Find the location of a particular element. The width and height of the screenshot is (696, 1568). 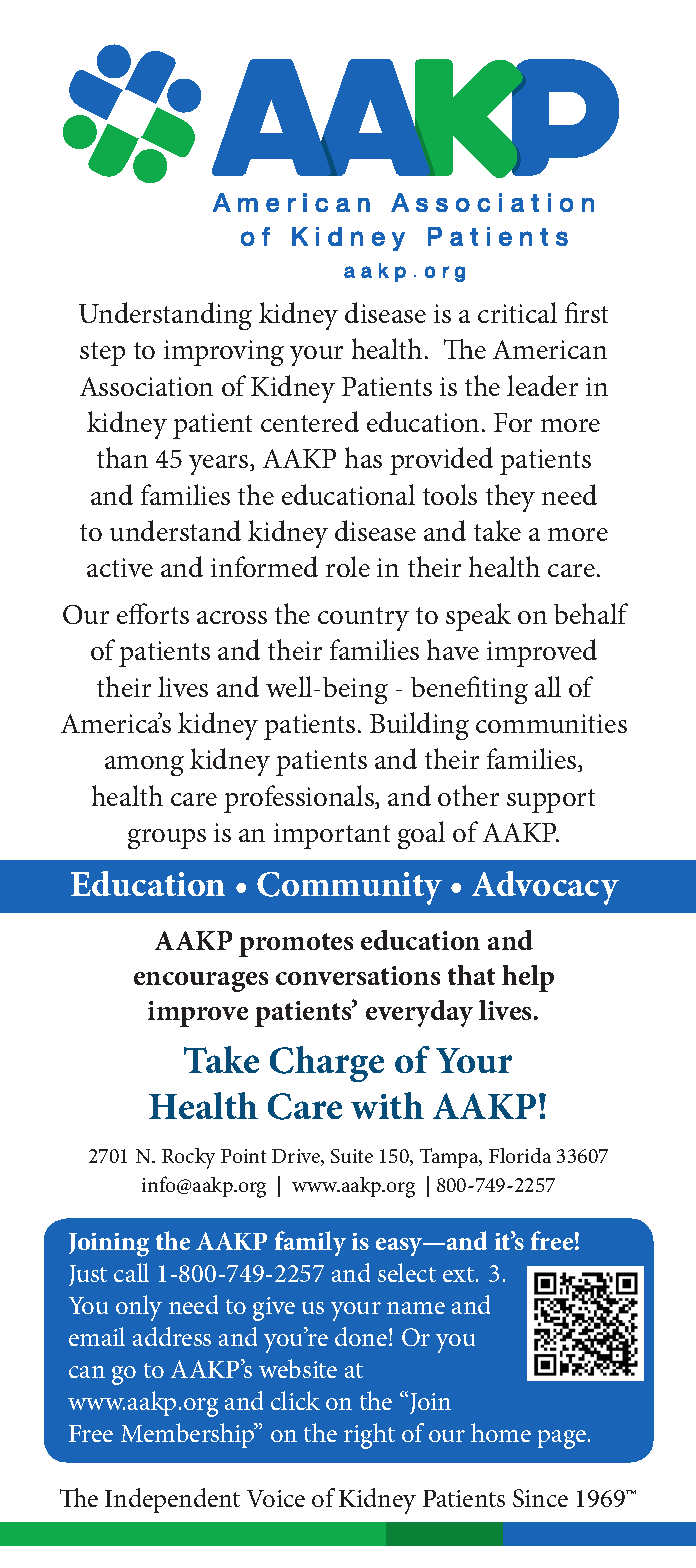

support is located at coordinates (551, 801).
